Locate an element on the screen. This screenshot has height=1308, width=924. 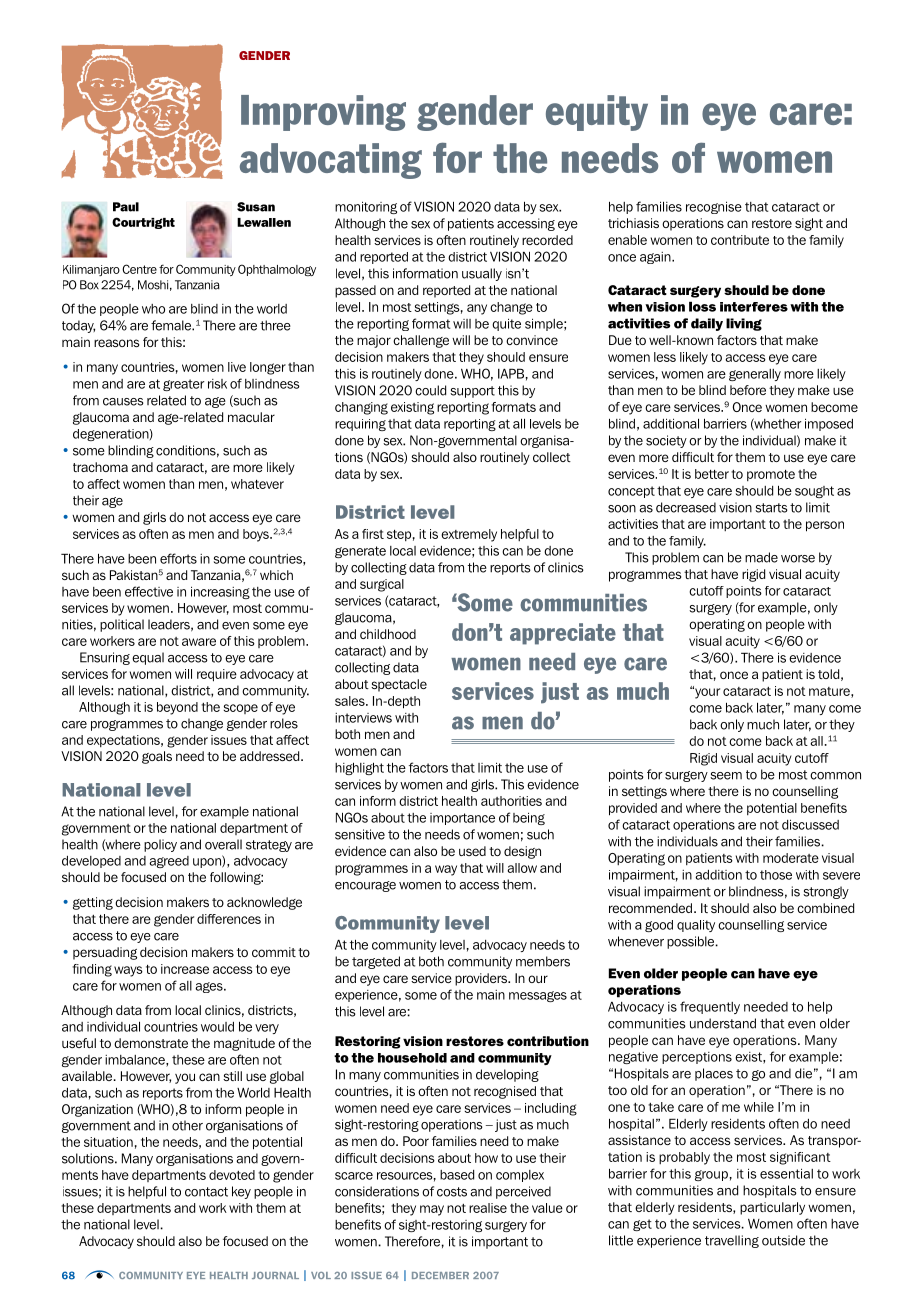
travelling is located at coordinates (732, 1241).
